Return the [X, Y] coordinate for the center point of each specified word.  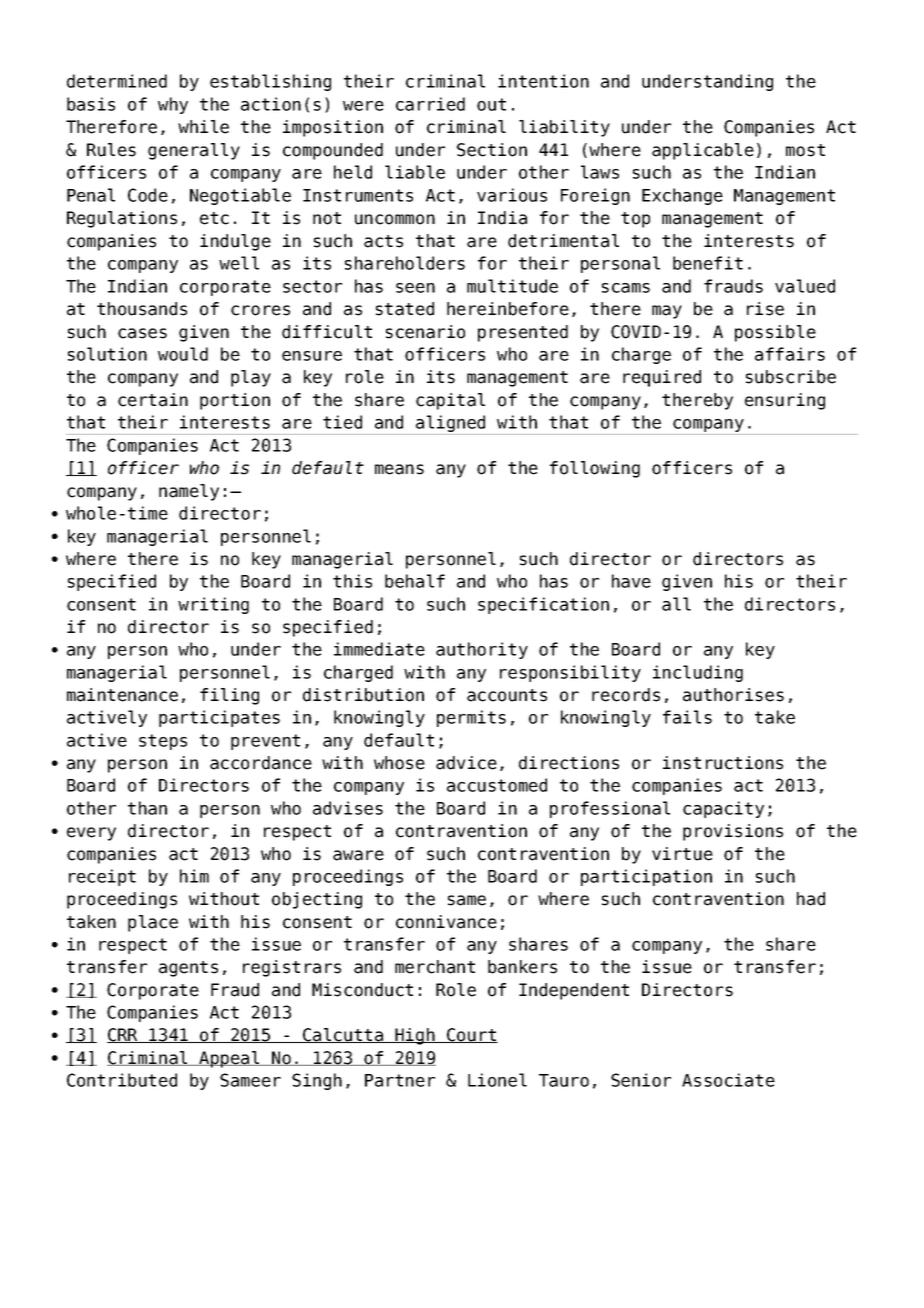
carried [430, 104]
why [173, 105]
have [631, 581]
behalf [415, 581]
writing [213, 605]
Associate [728, 1080]
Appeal [229, 1059]
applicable [703, 151]
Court [471, 1035]
